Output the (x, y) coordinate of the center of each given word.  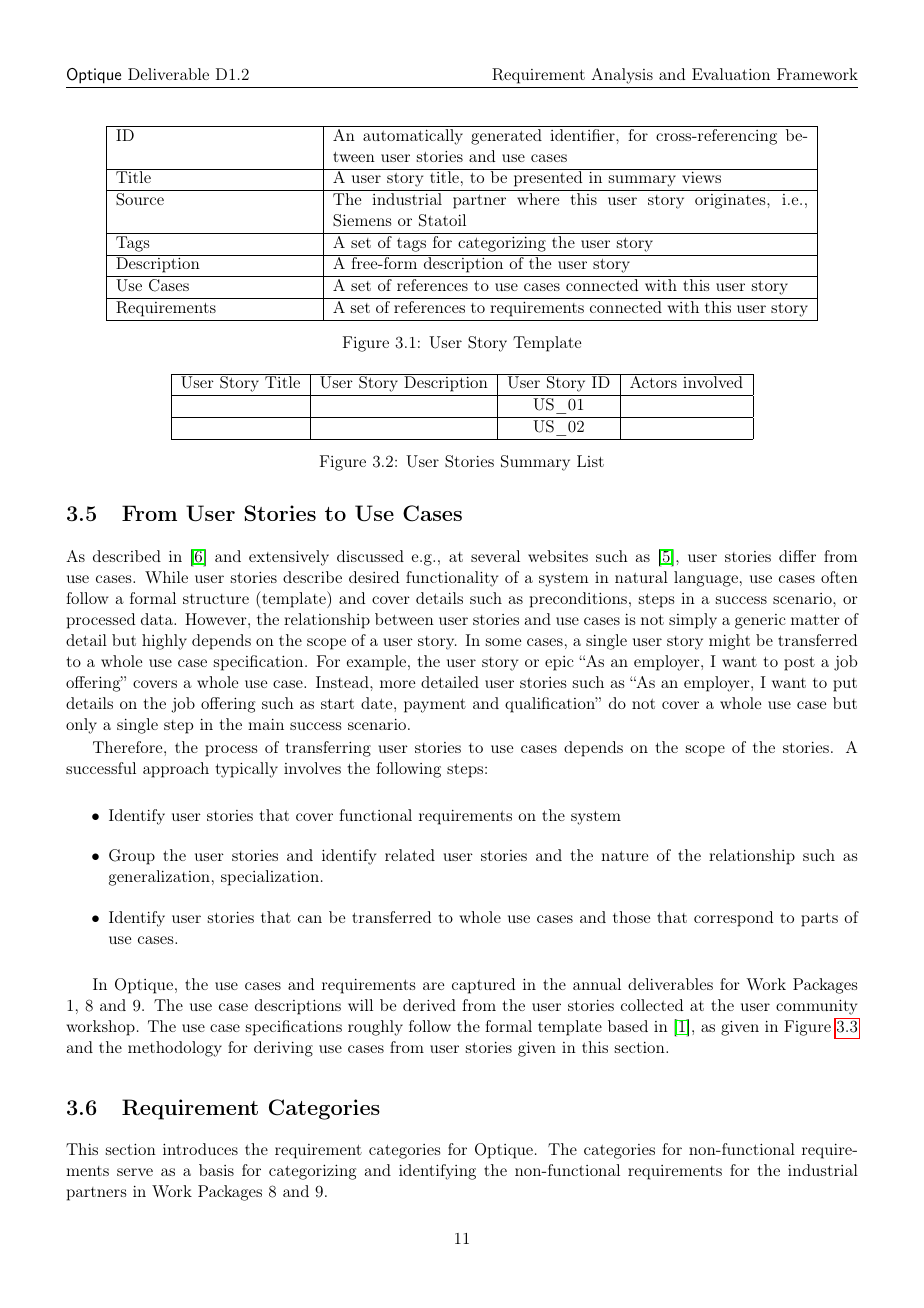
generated (506, 137)
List (590, 461)
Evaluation (731, 74)
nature (624, 856)
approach (176, 770)
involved (713, 382)
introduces (200, 1149)
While (166, 577)
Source (140, 199)
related (410, 855)
